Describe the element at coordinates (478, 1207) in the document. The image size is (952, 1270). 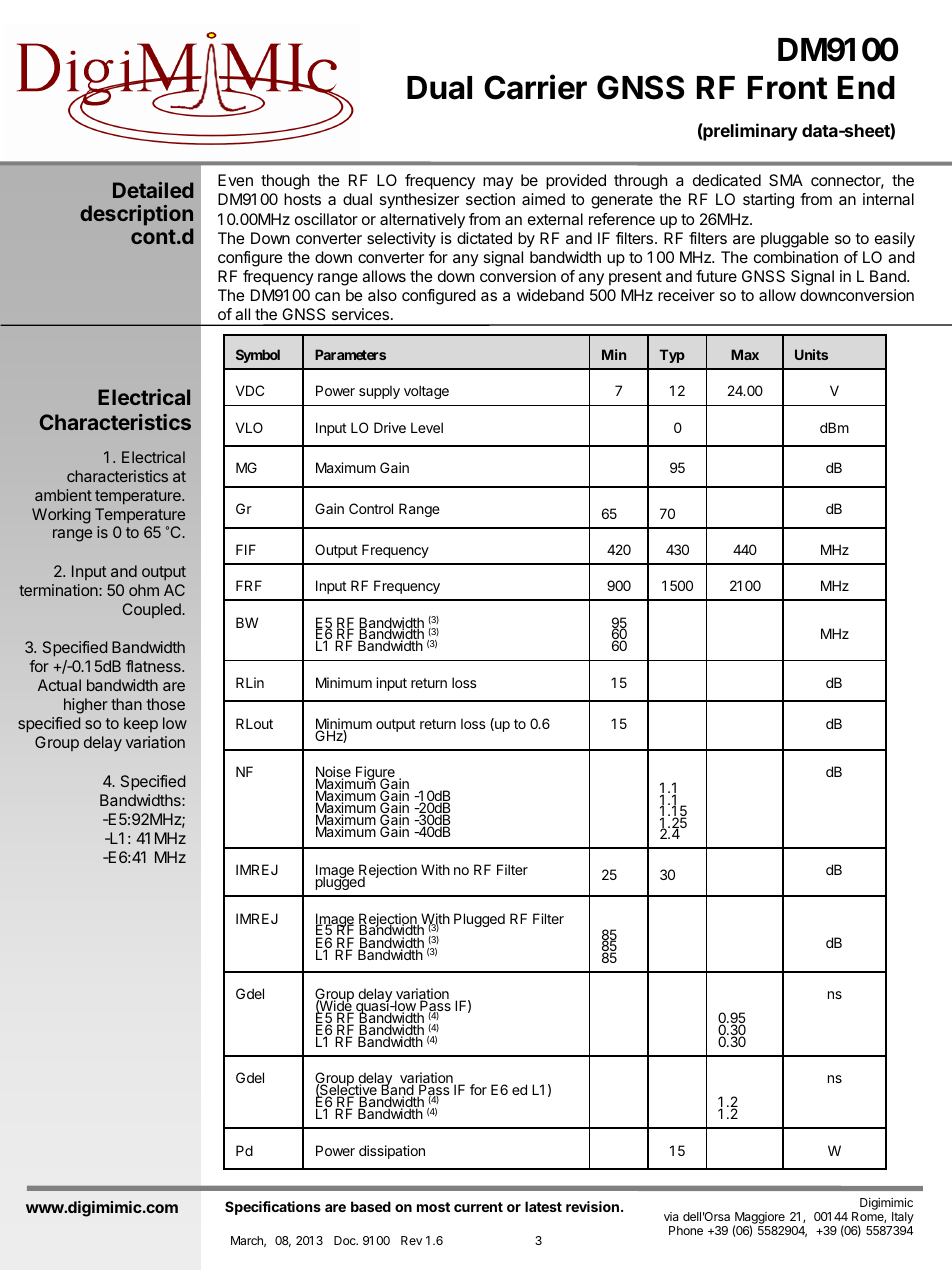
I see `current` at that location.
